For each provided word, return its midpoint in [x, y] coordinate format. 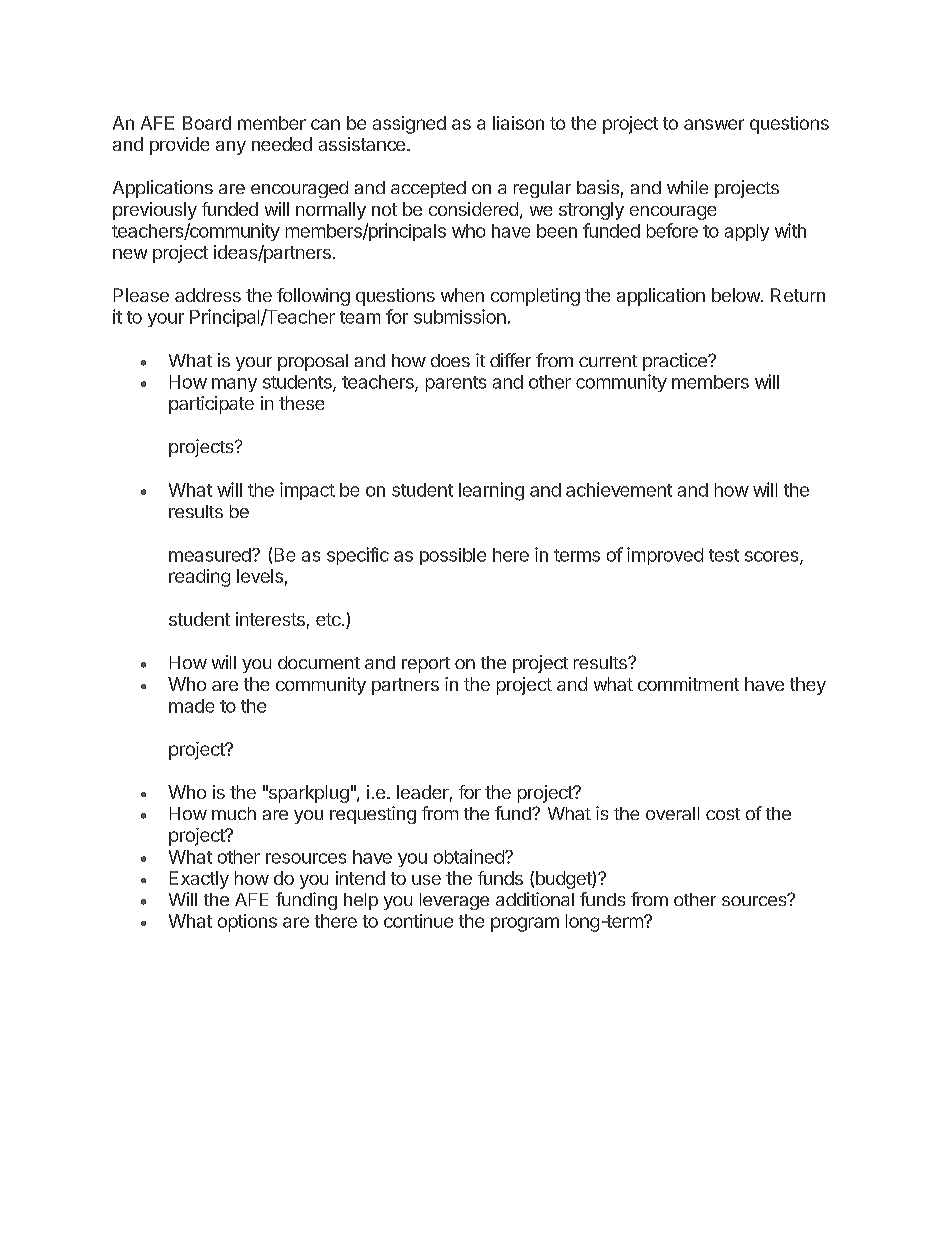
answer [714, 124]
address [208, 295]
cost [723, 814]
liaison [518, 123]
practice [676, 362]
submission [460, 316]
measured [211, 555]
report [426, 665]
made [191, 706]
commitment [688, 684]
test [724, 555]
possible [453, 556]
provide [179, 146]
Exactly [199, 880]
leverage [454, 901]
